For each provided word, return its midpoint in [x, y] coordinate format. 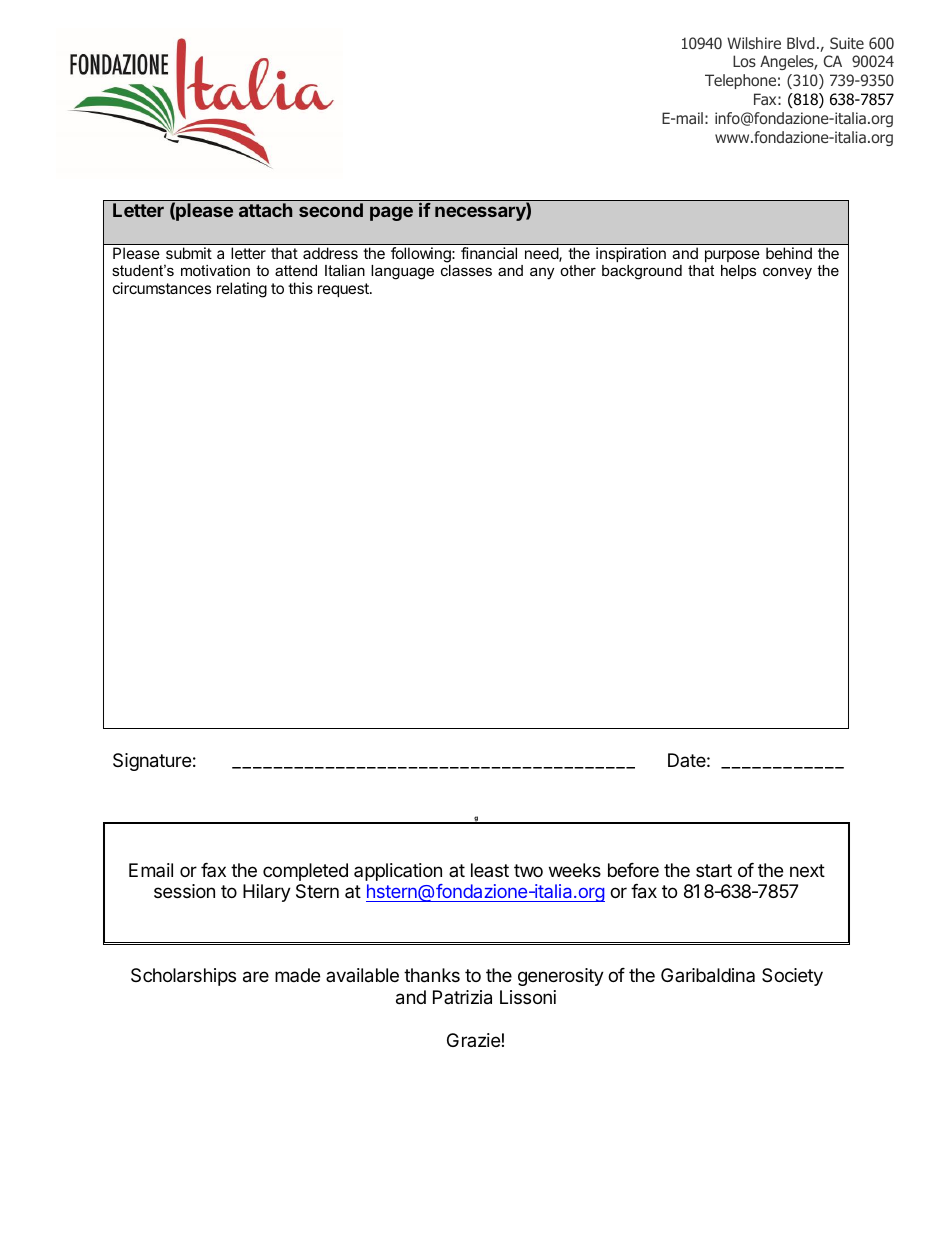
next [807, 870]
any [542, 273]
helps [738, 272]
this [300, 288]
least [490, 870]
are [256, 977]
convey [787, 273]
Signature [152, 762]
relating [242, 290]
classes [466, 270]
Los [744, 61]
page [391, 213]
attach [265, 210]
